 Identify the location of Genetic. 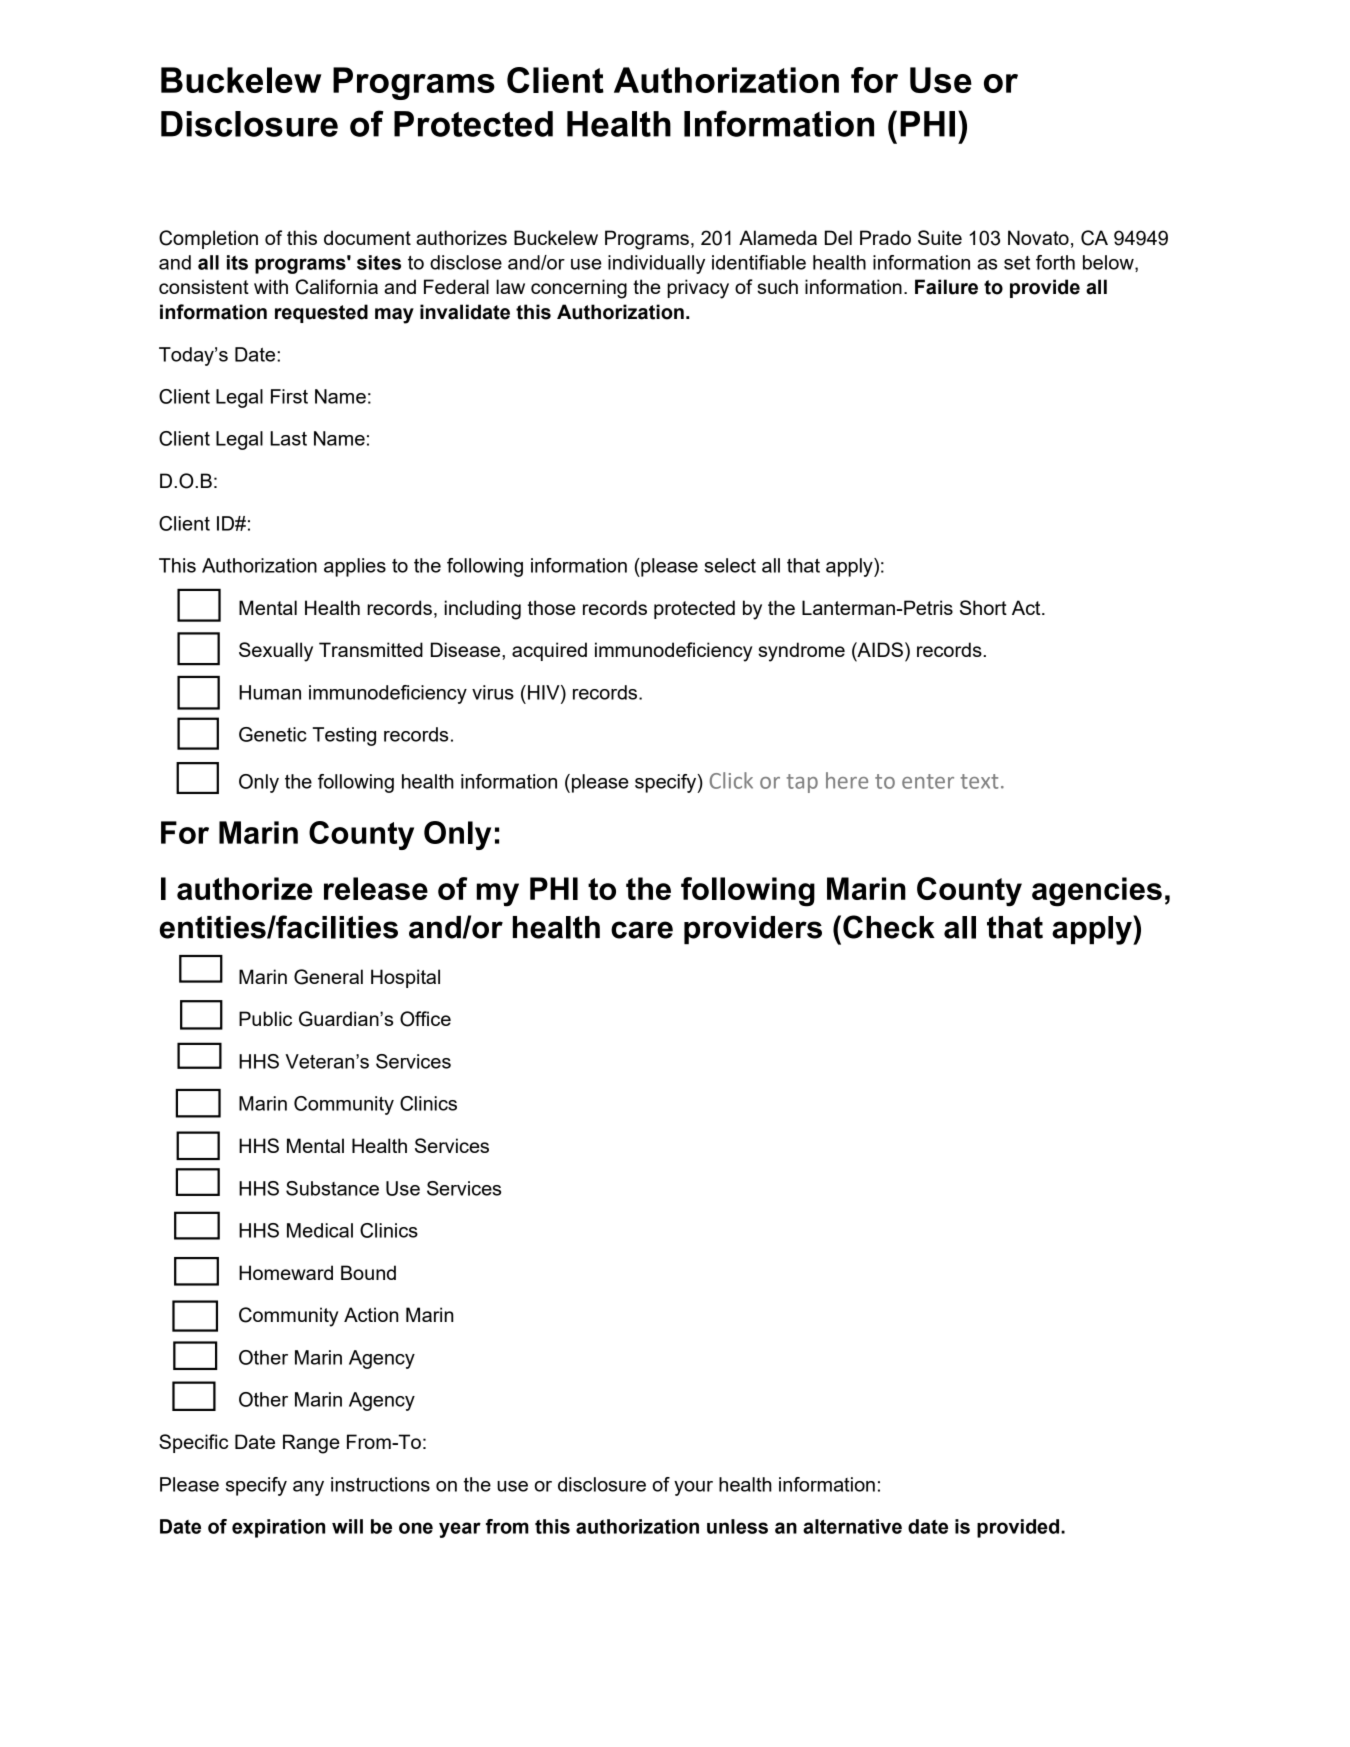
(273, 734).
